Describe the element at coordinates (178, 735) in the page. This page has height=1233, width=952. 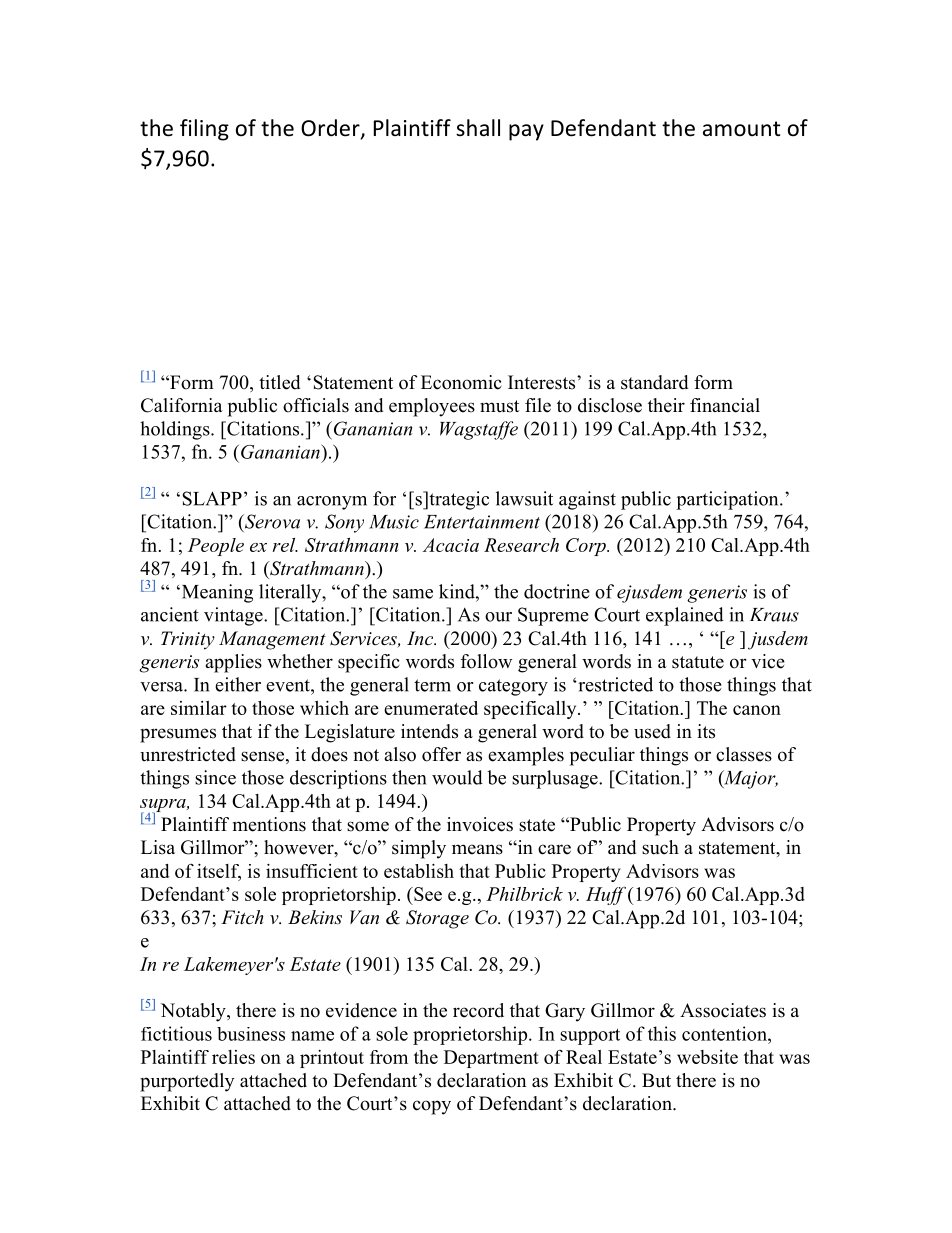
I see `presumes` at that location.
